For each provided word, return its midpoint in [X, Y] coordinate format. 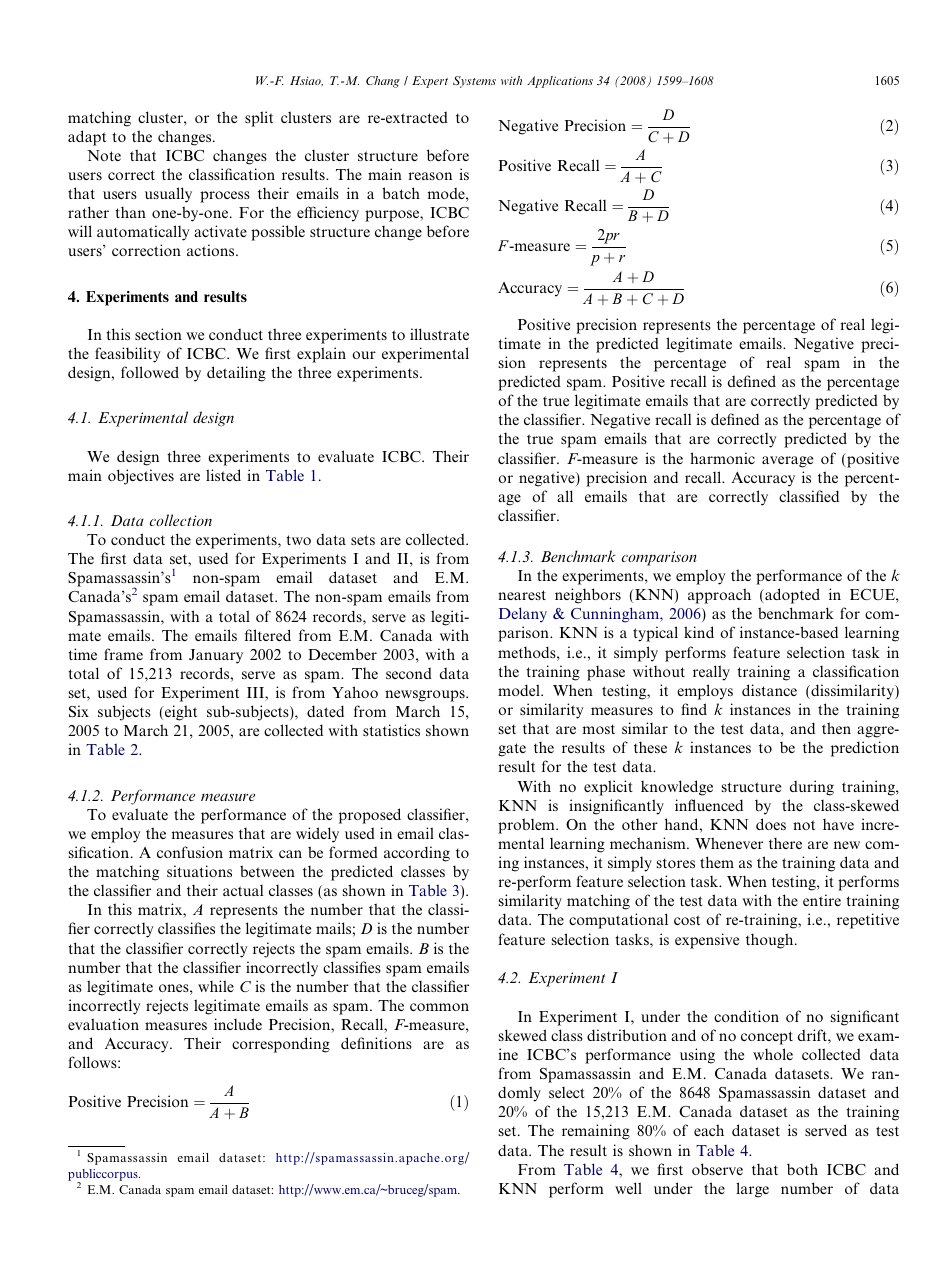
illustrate [439, 334]
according [417, 854]
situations [199, 871]
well [628, 1188]
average [787, 462]
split [259, 119]
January [216, 656]
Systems [474, 82]
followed [150, 372]
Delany [523, 615]
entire [822, 900]
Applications [560, 82]
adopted [791, 596]
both [802, 1169]
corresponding [281, 1045]
